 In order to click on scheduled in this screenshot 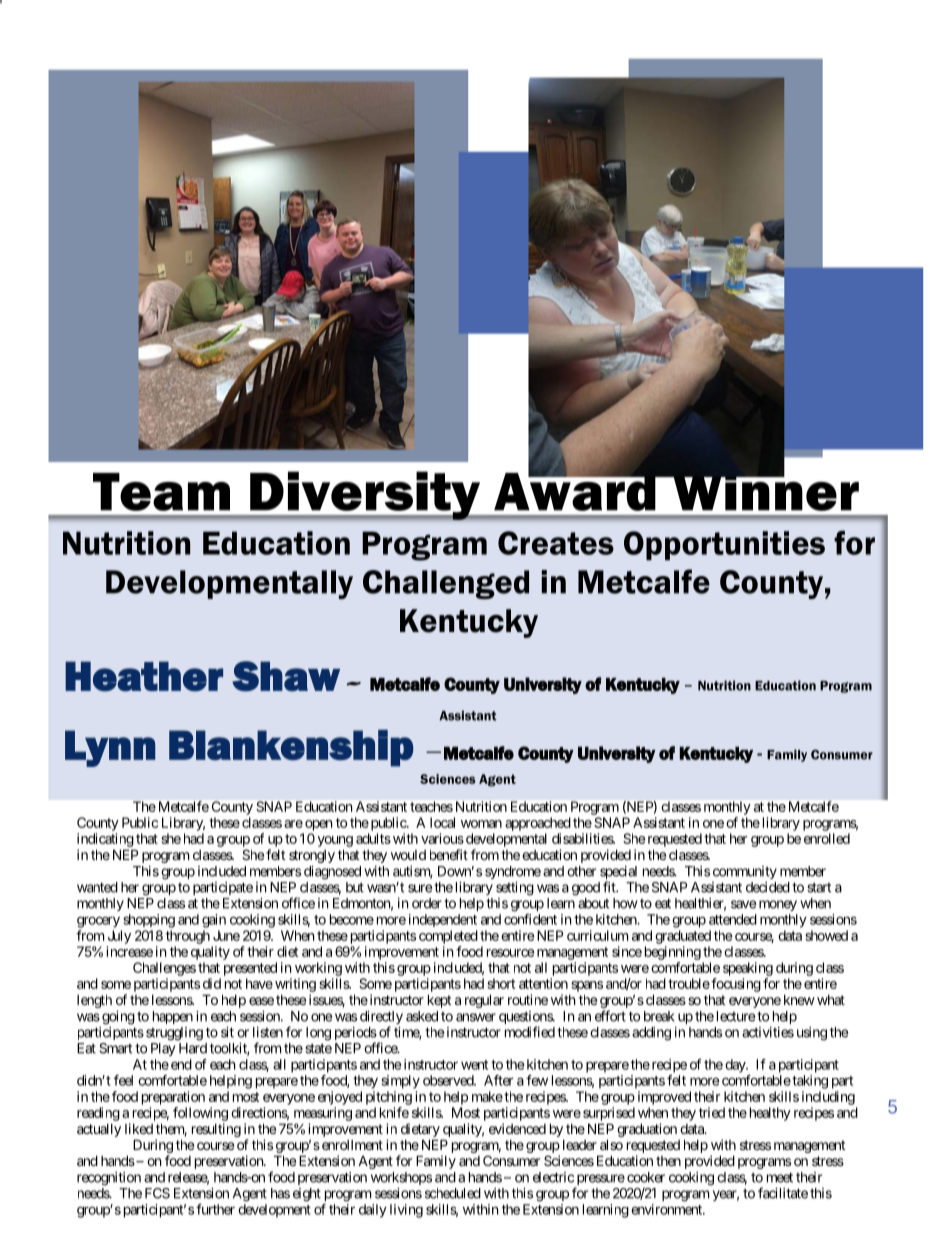, I will do `click(453, 1193)`.
